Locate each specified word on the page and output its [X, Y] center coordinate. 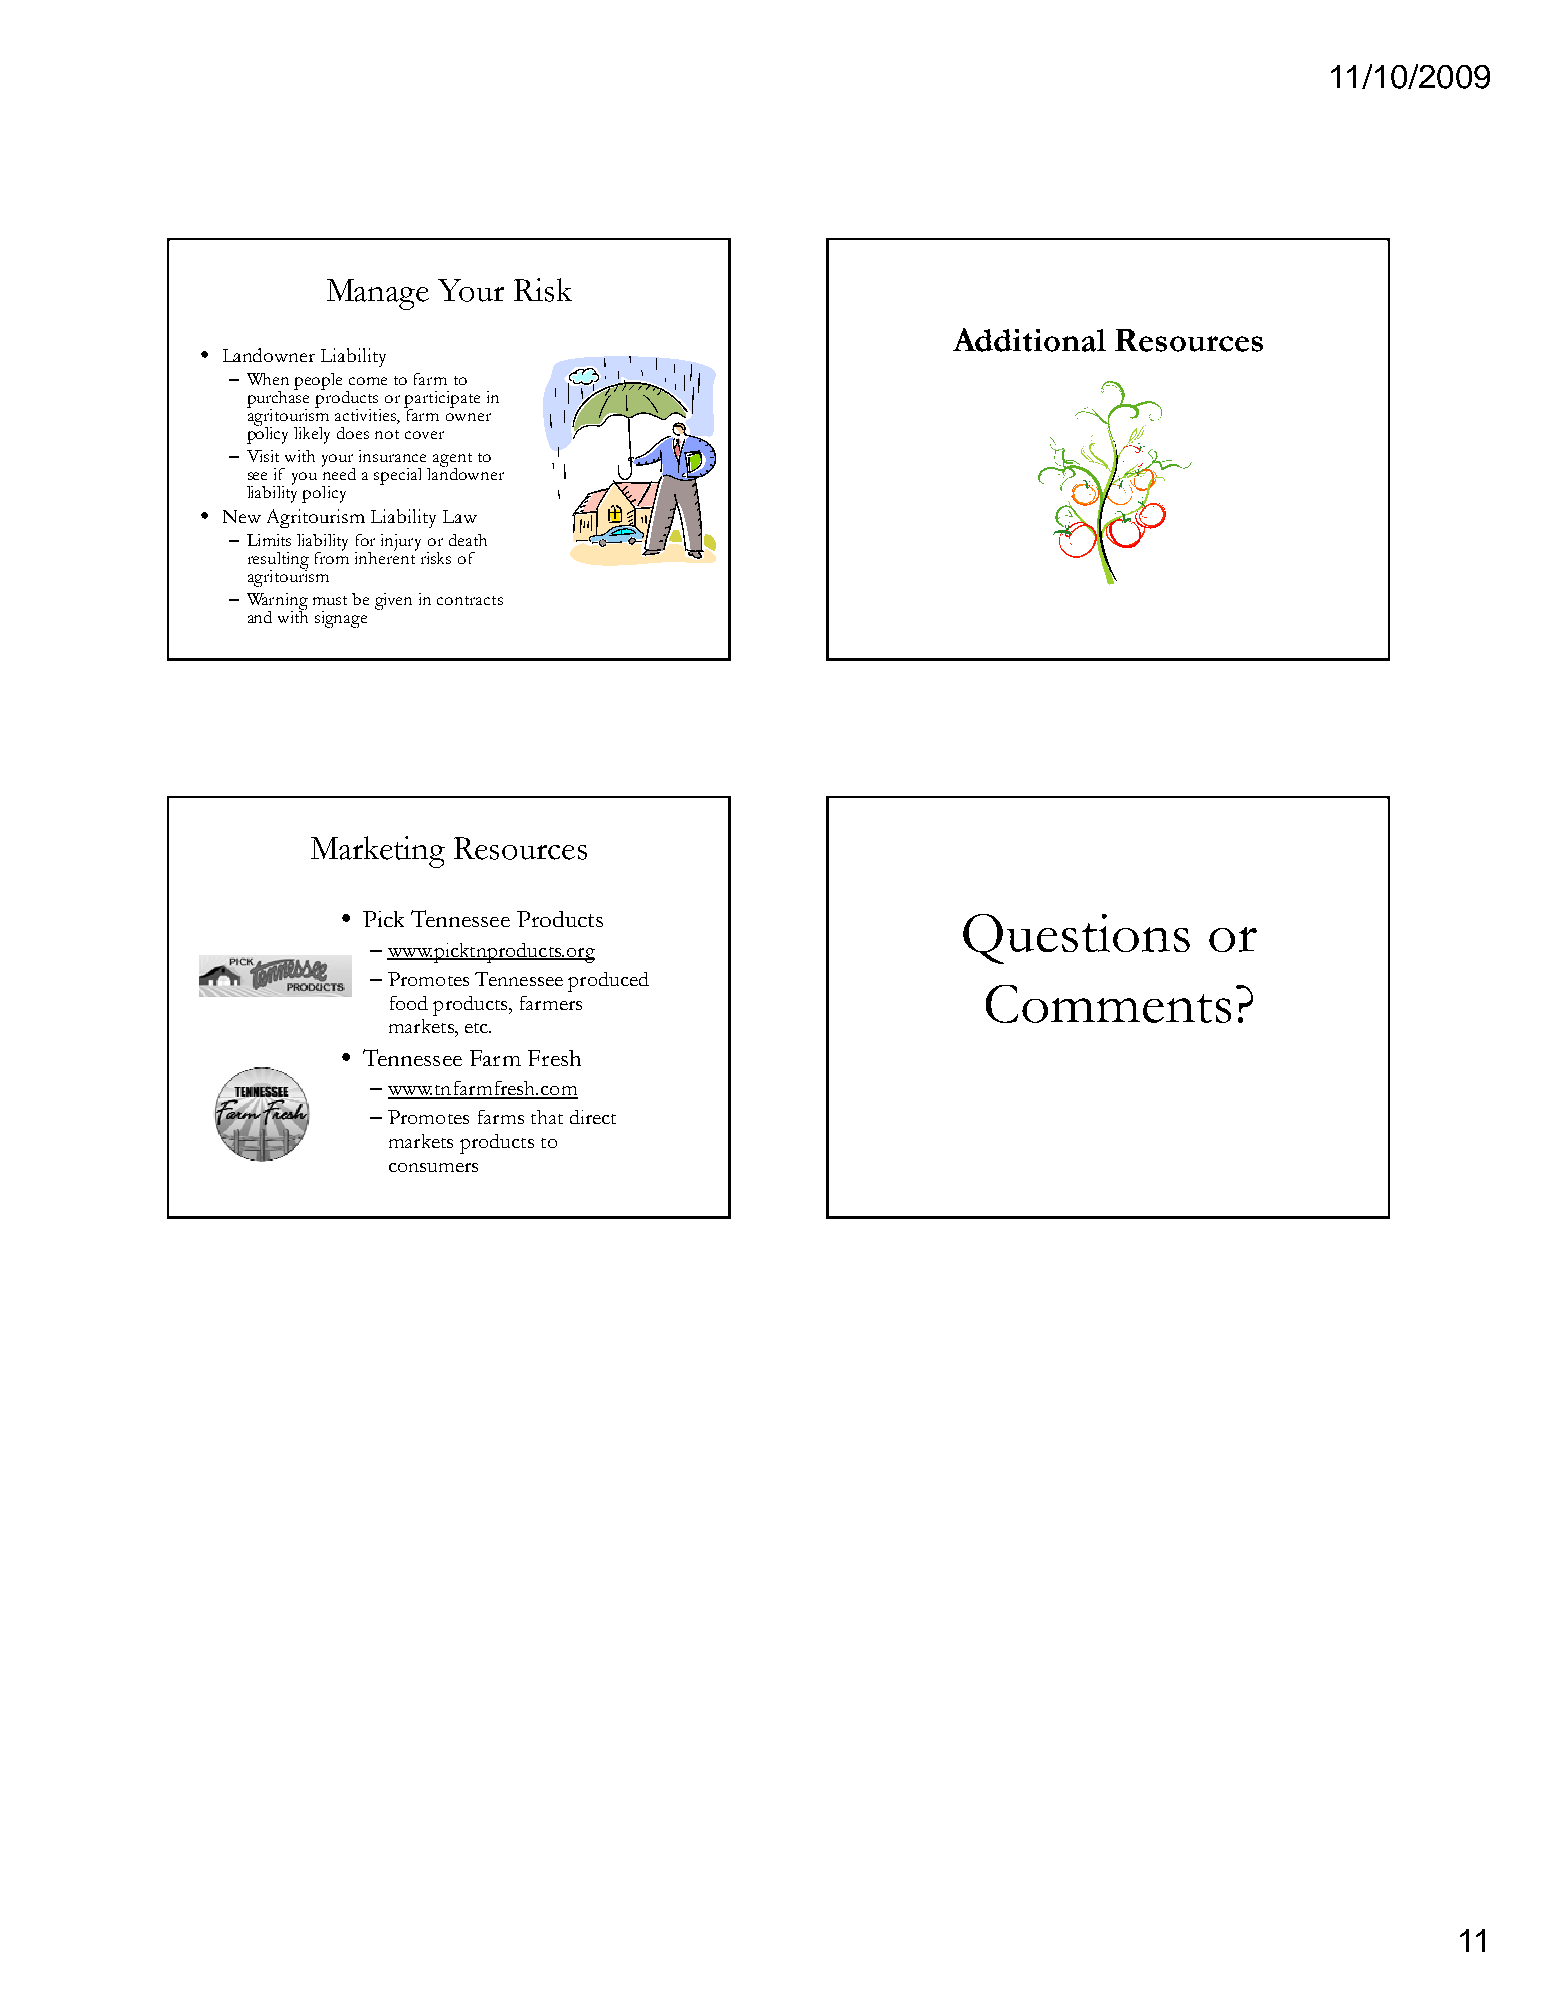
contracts [470, 600]
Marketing [378, 852]
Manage [378, 294]
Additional [1029, 340]
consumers [433, 1167]
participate [442, 401]
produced [608, 982]
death [468, 540]
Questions [1076, 939]
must [330, 600]
